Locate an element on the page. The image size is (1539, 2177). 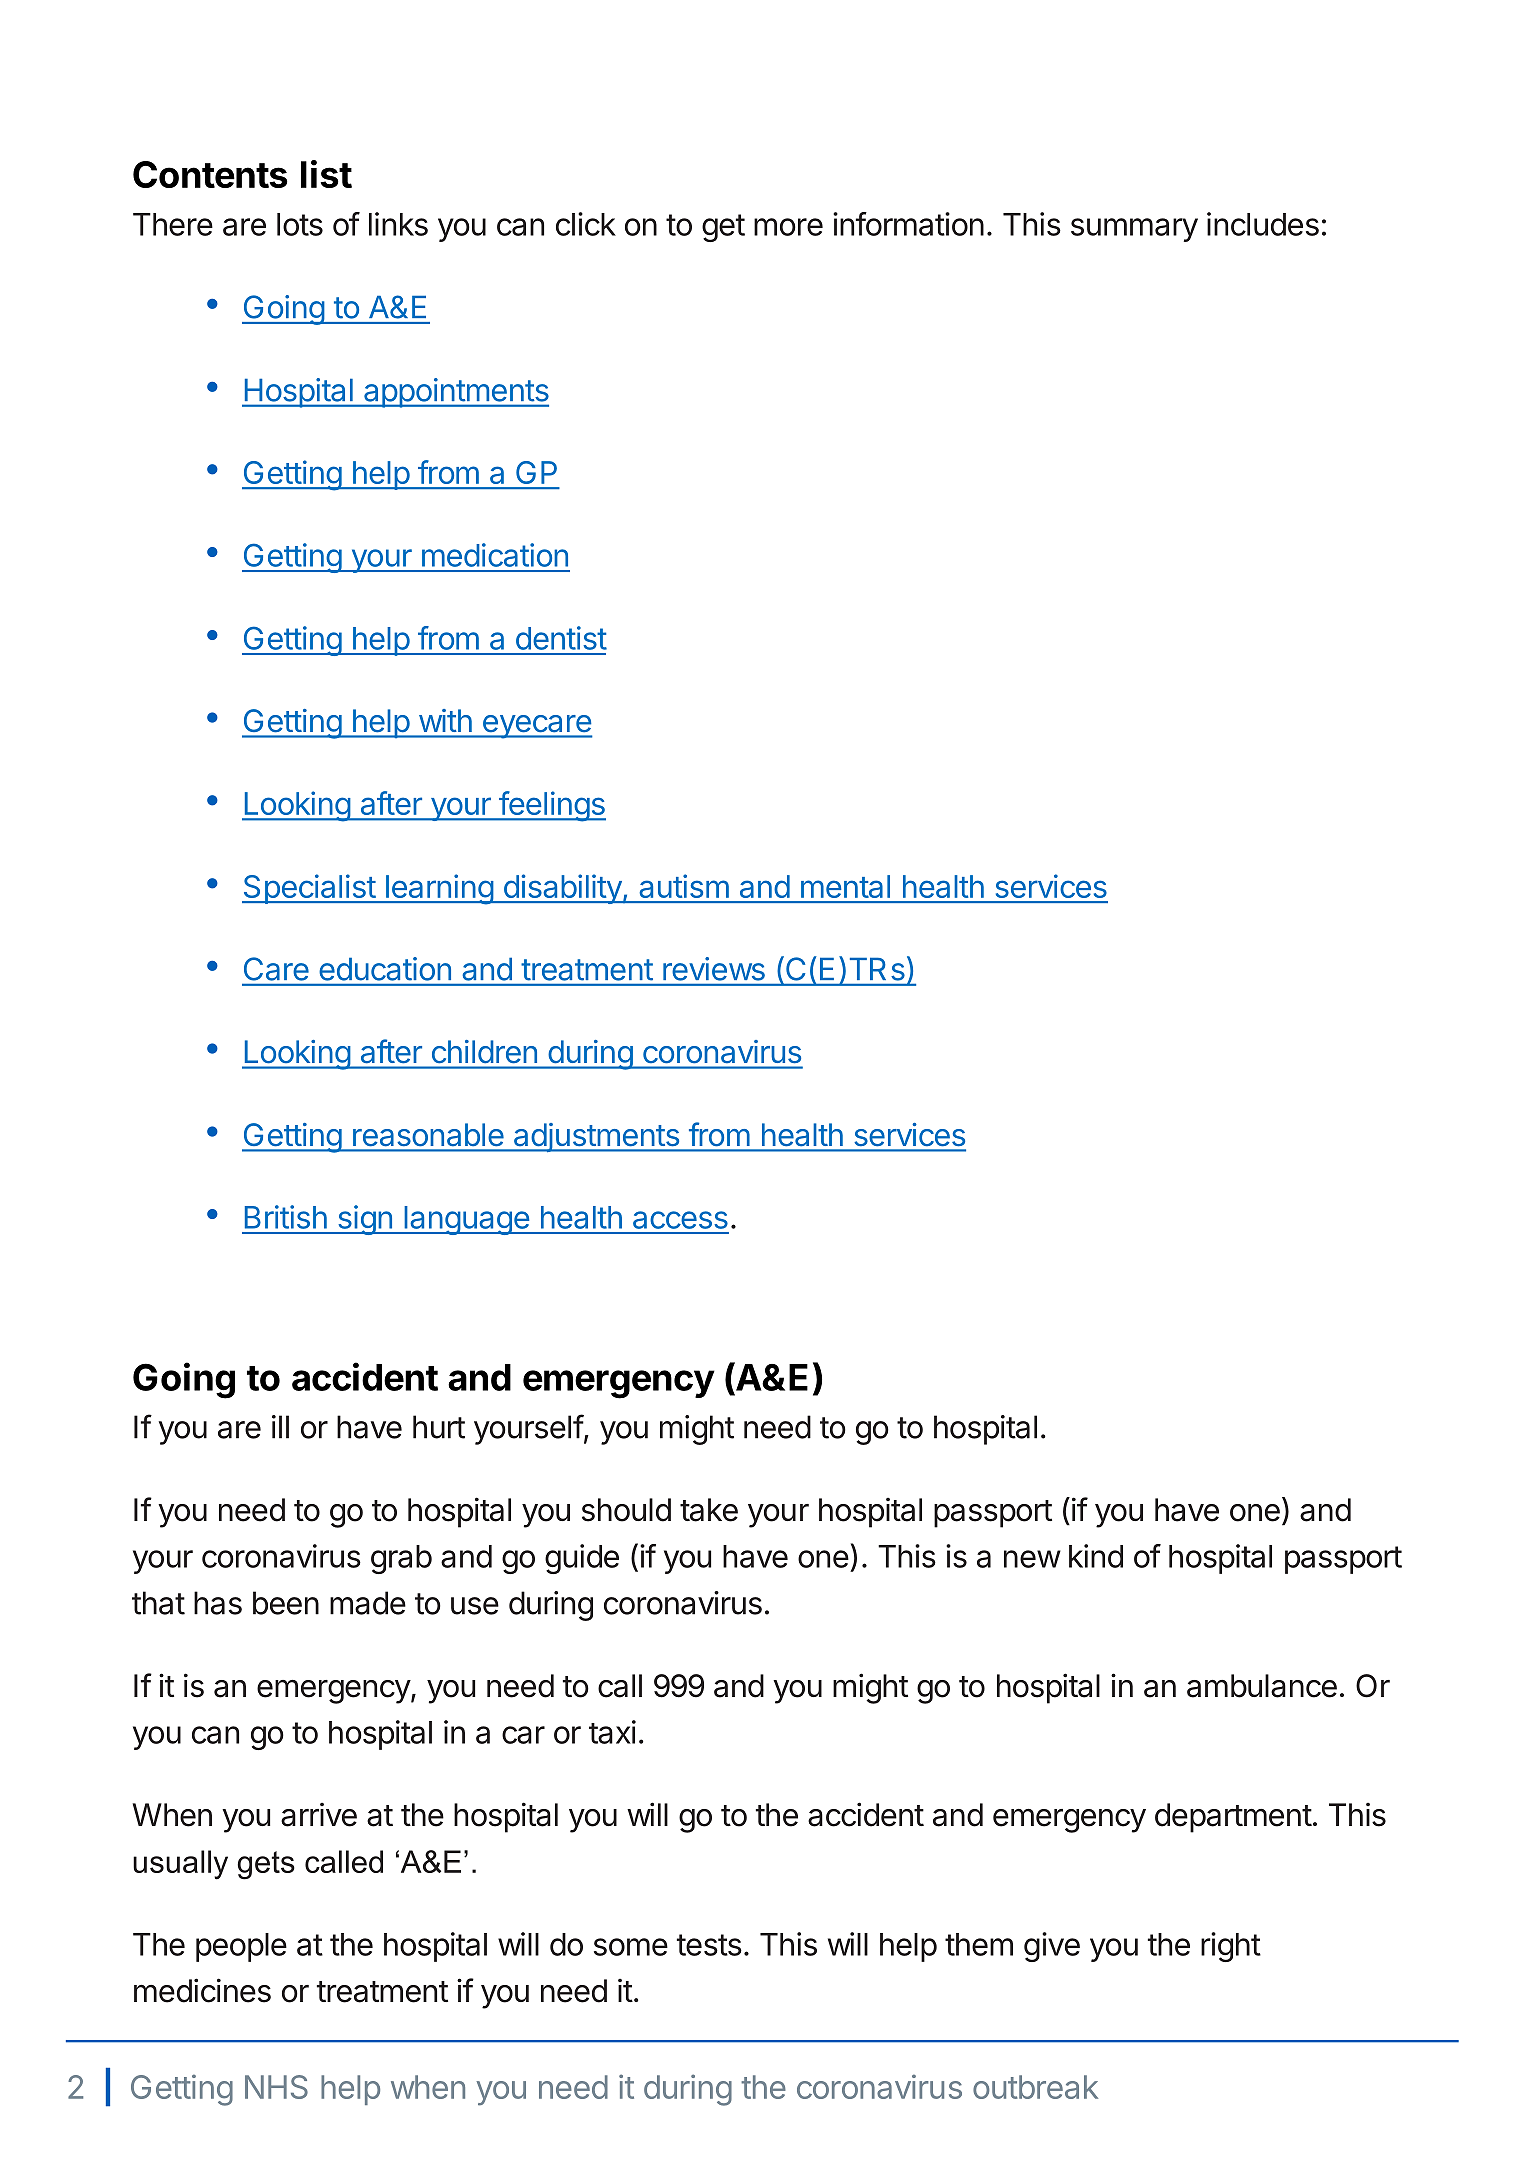
learning is located at coordinates (439, 889).
